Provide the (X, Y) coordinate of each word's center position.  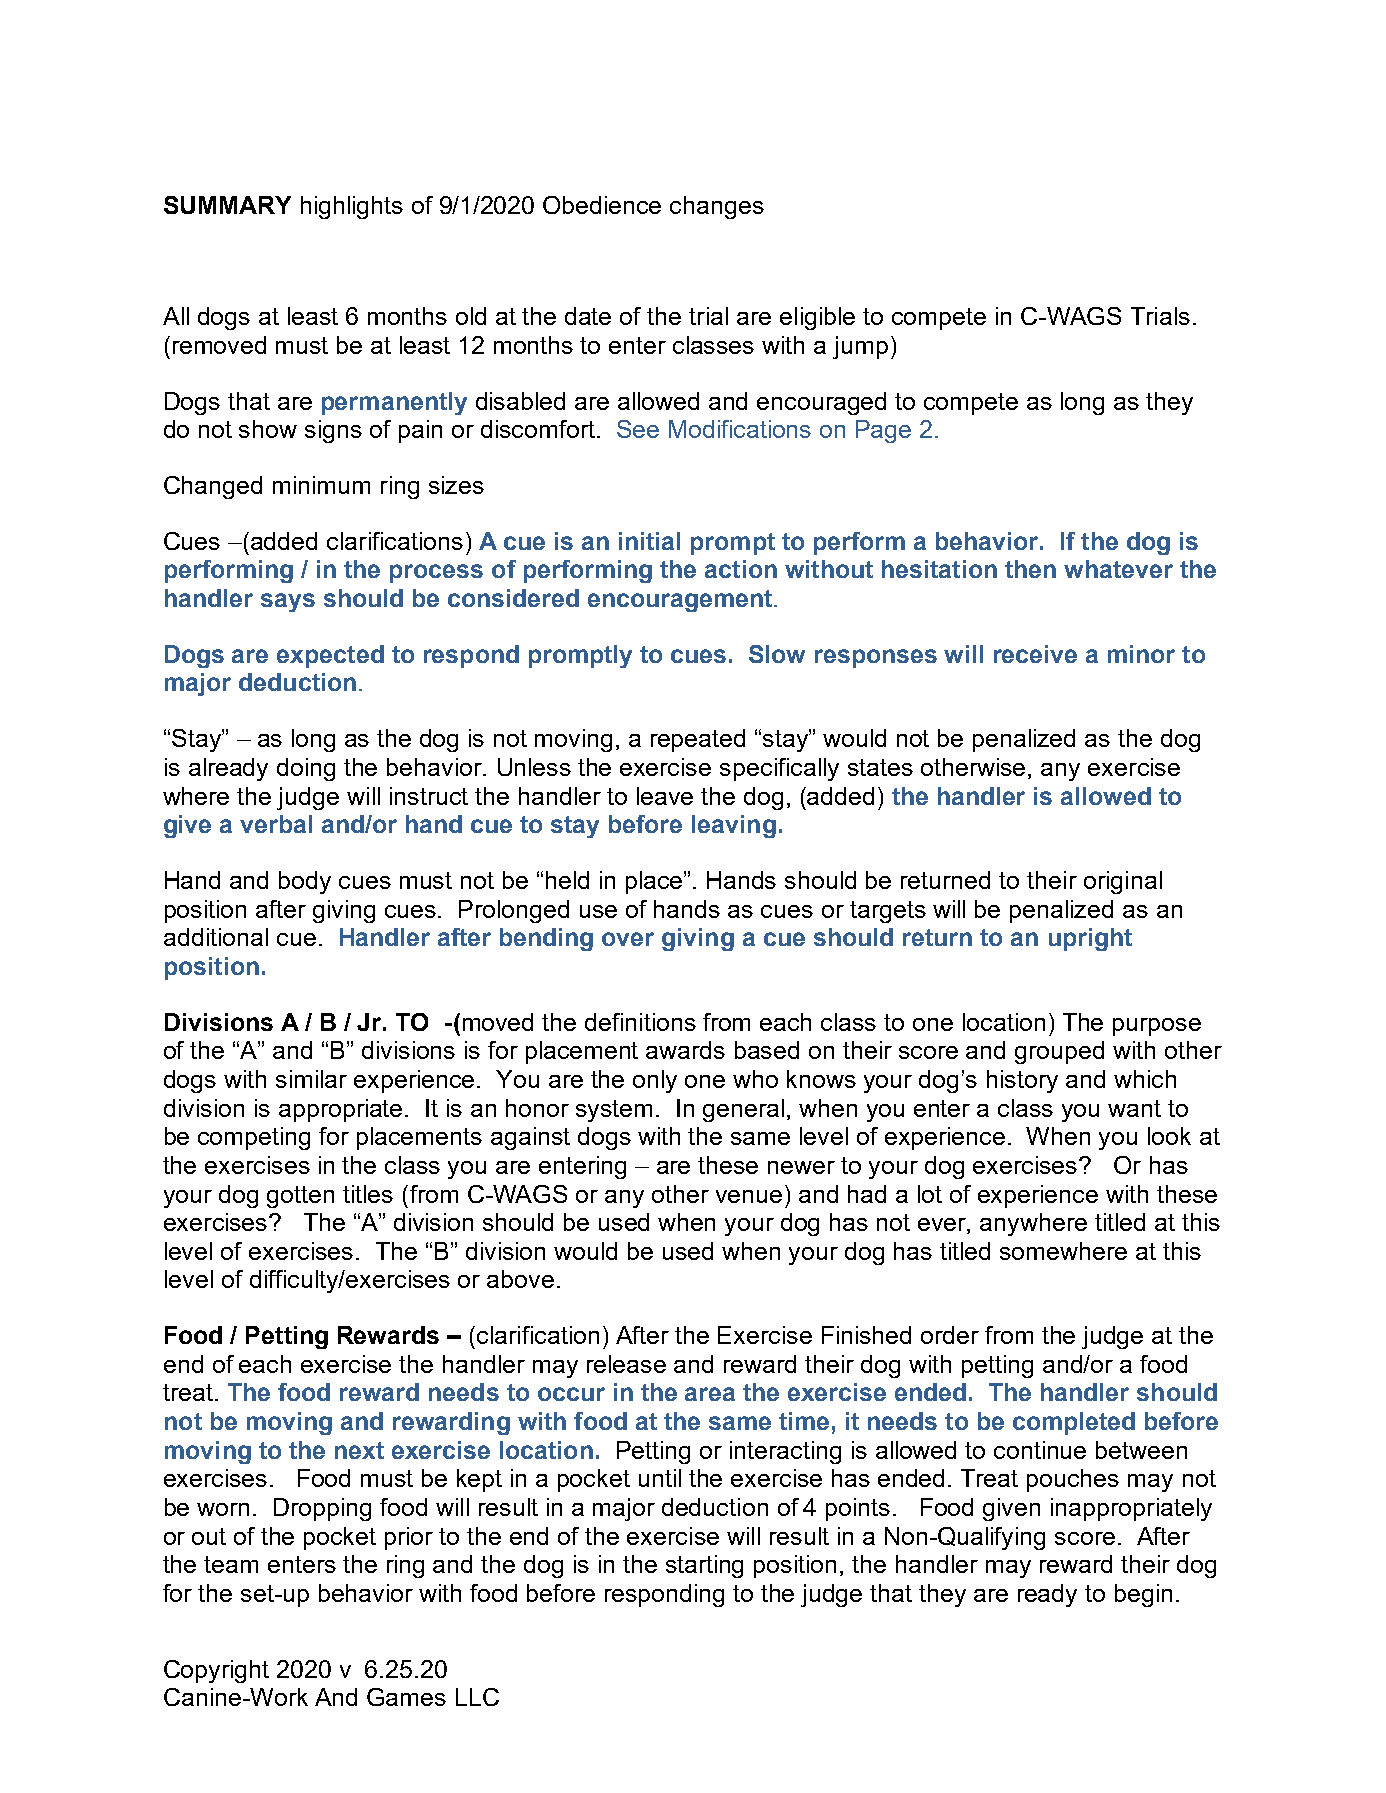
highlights (352, 207)
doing (306, 769)
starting (704, 1566)
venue (749, 1196)
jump (860, 347)
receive (1035, 654)
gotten (300, 1197)
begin (1143, 1595)
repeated (698, 740)
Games (406, 1697)
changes (717, 207)
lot (930, 1194)
